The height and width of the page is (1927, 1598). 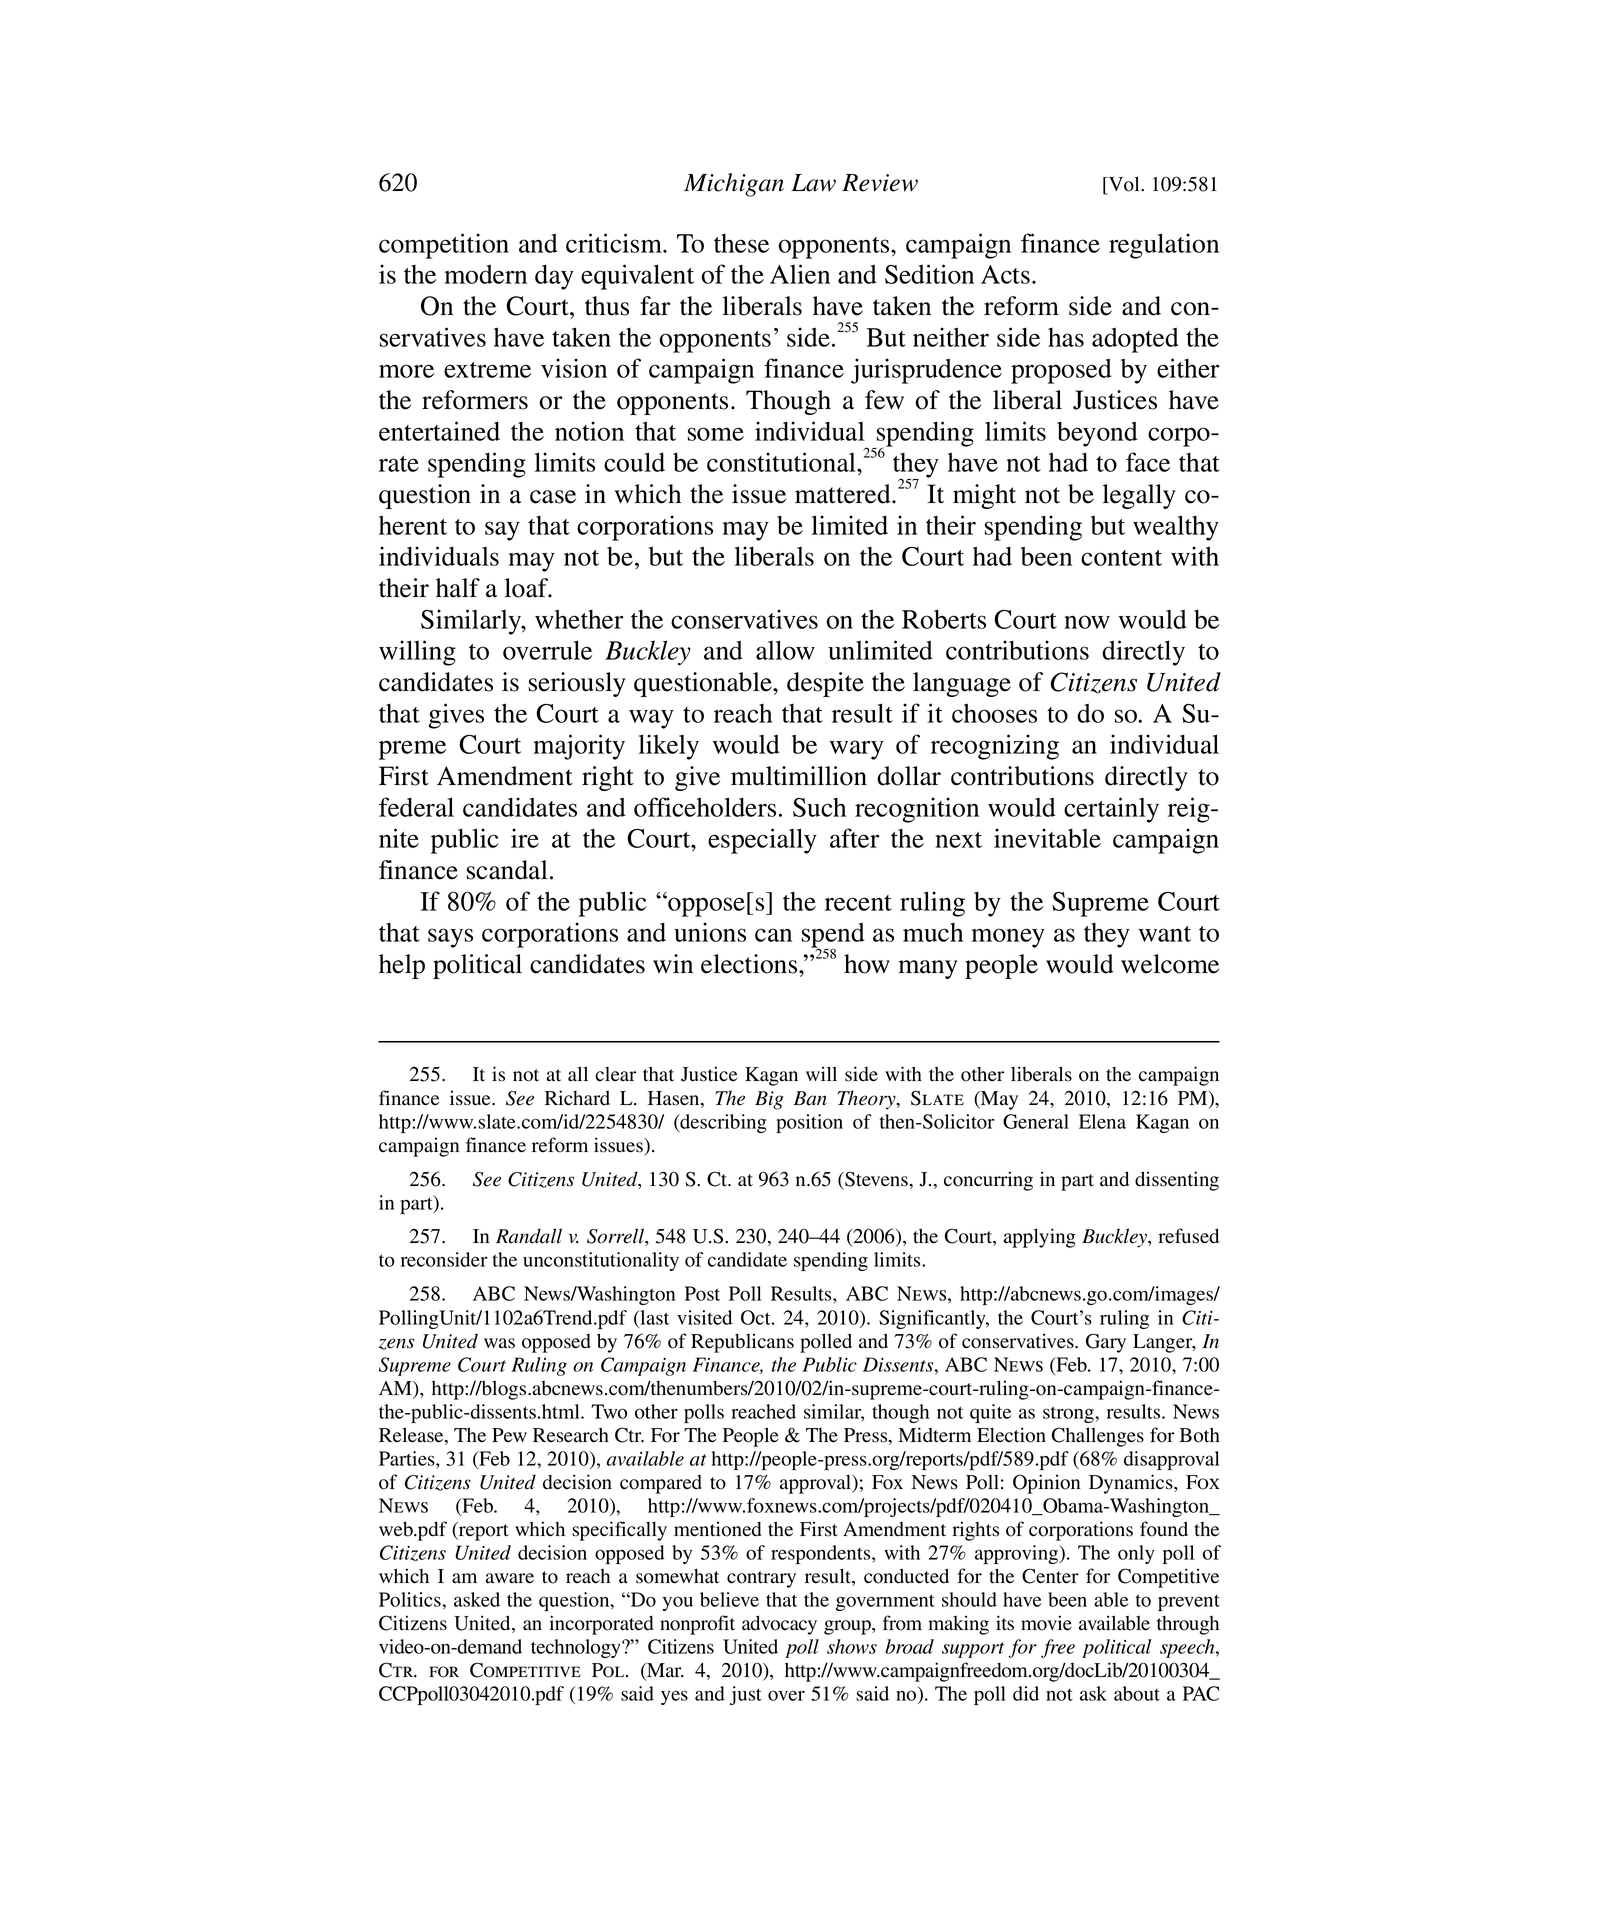 What do you see at coordinates (577, 684) in the page?
I see `seriously` at bounding box center [577, 684].
